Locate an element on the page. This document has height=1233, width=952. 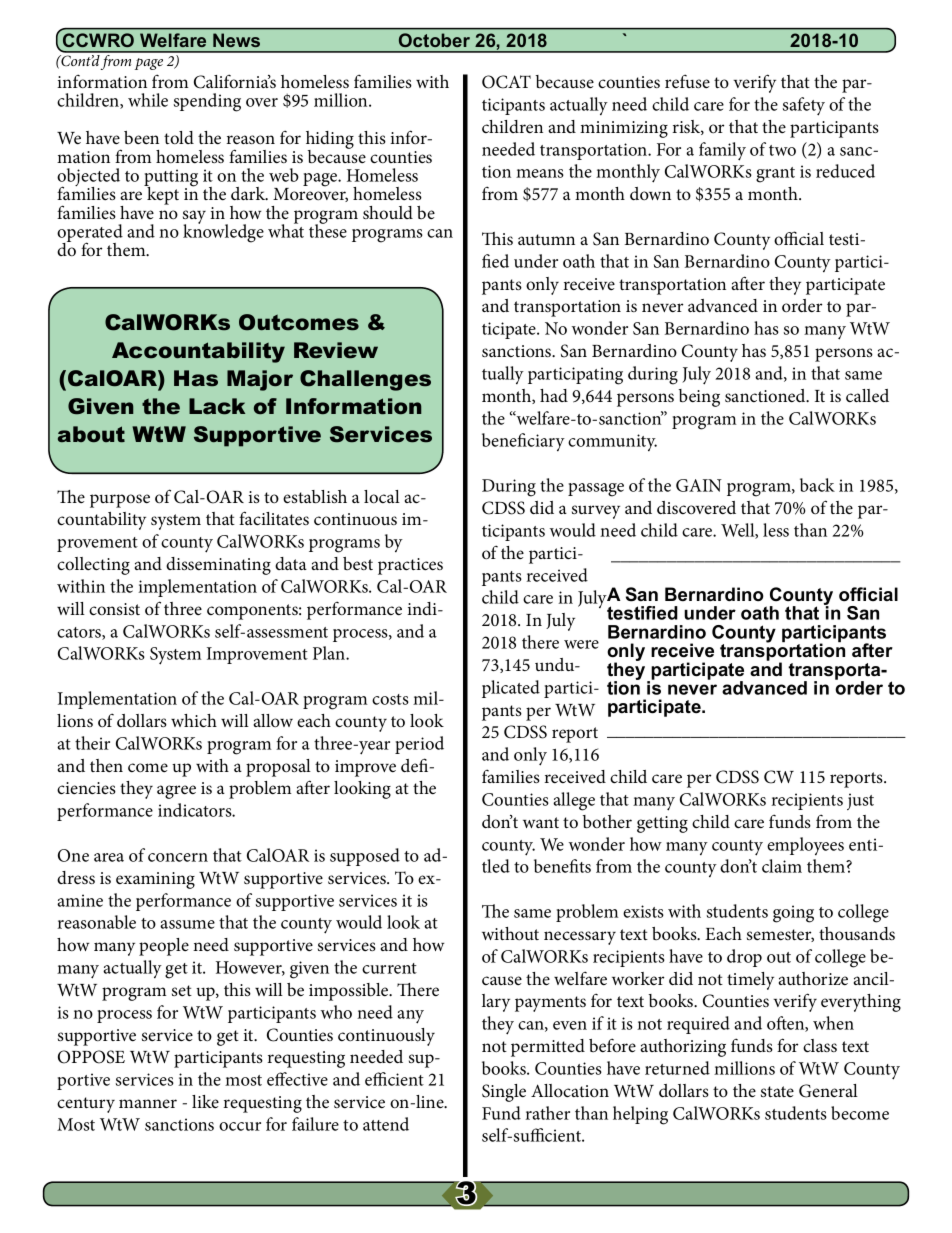
safety is located at coordinates (804, 106).
